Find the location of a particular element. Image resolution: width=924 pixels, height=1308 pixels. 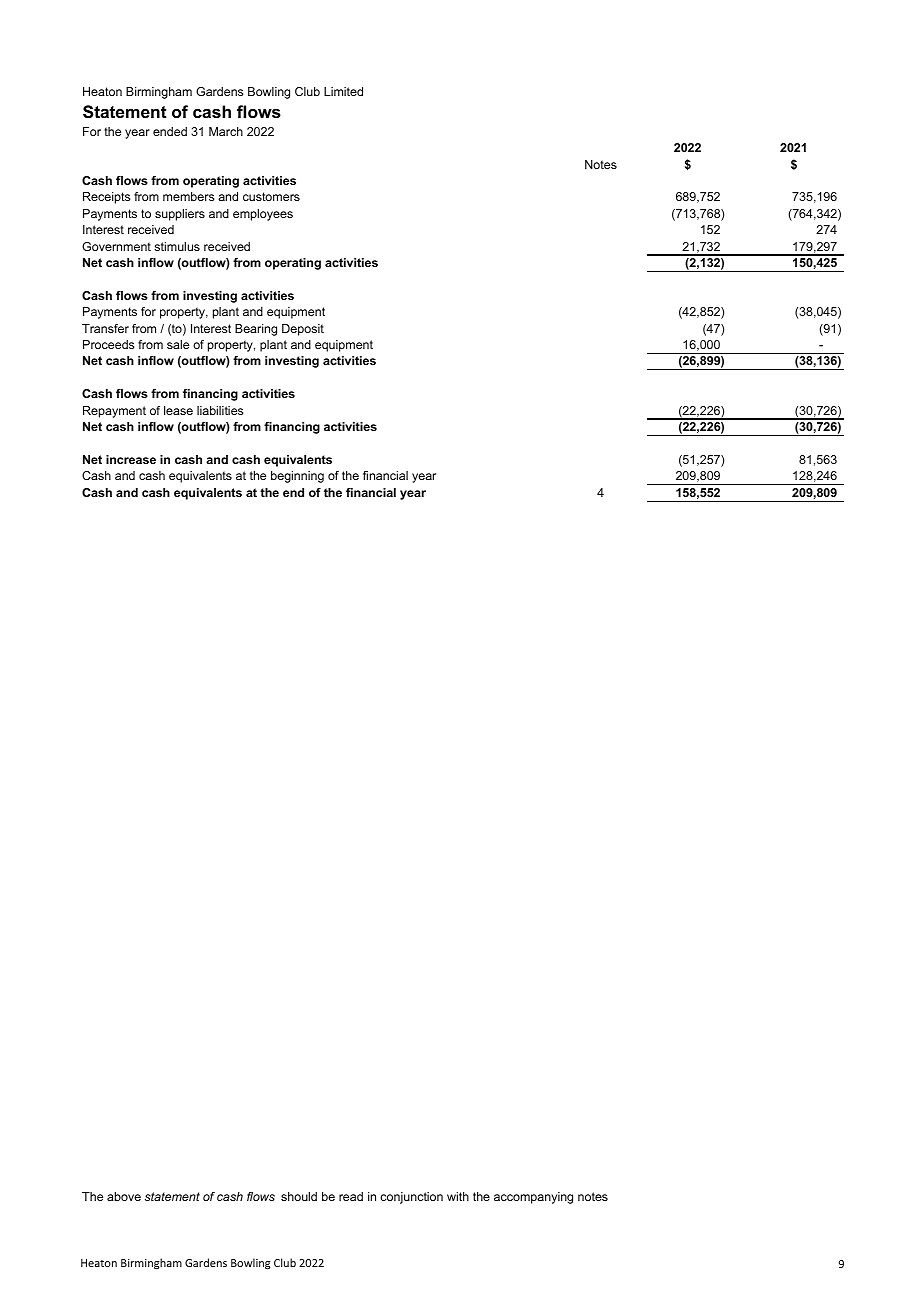

ended is located at coordinates (170, 131).
